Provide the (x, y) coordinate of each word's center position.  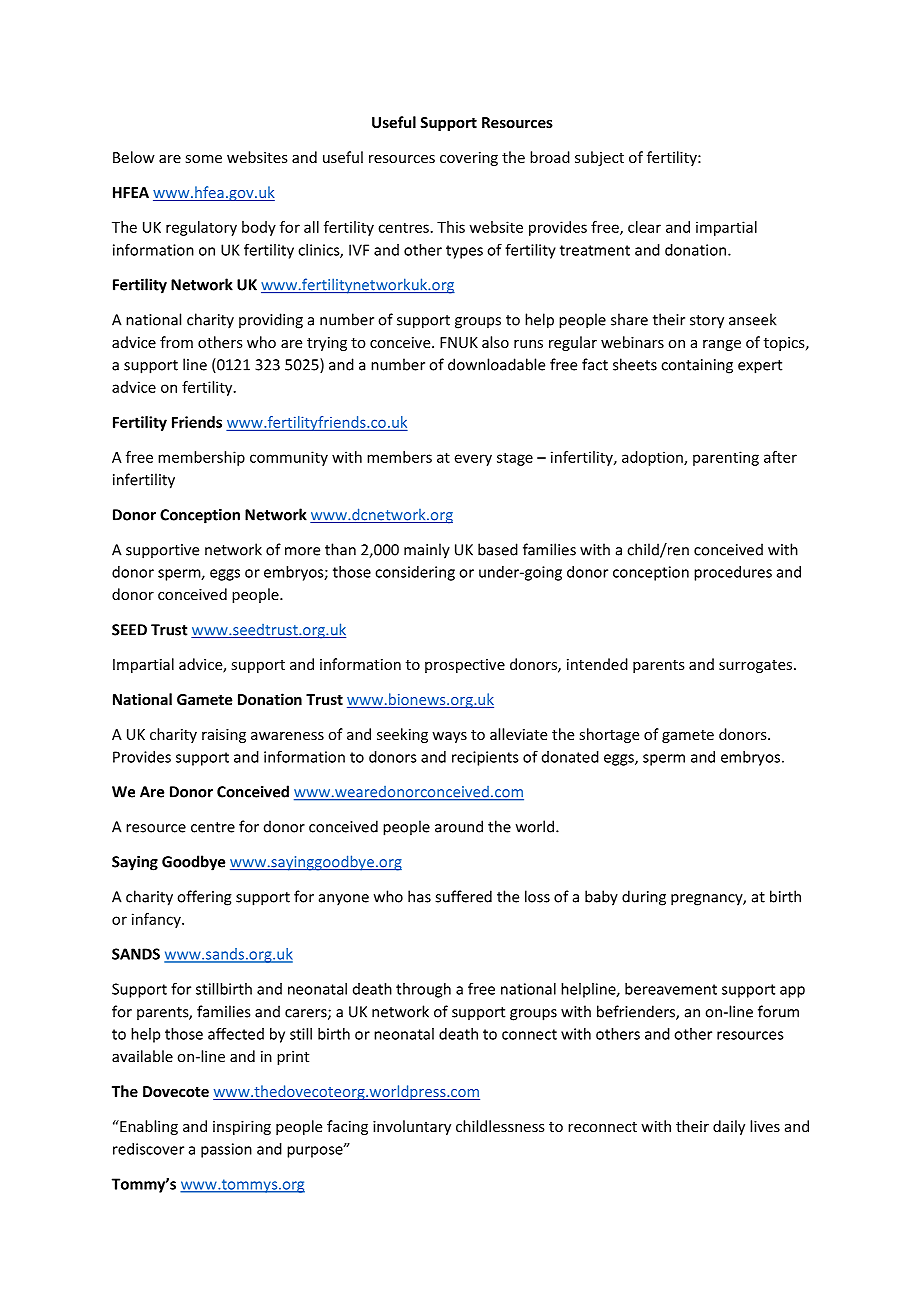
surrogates (755, 666)
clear (644, 227)
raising (224, 736)
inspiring (242, 1128)
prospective (465, 666)
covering (469, 159)
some (203, 159)
